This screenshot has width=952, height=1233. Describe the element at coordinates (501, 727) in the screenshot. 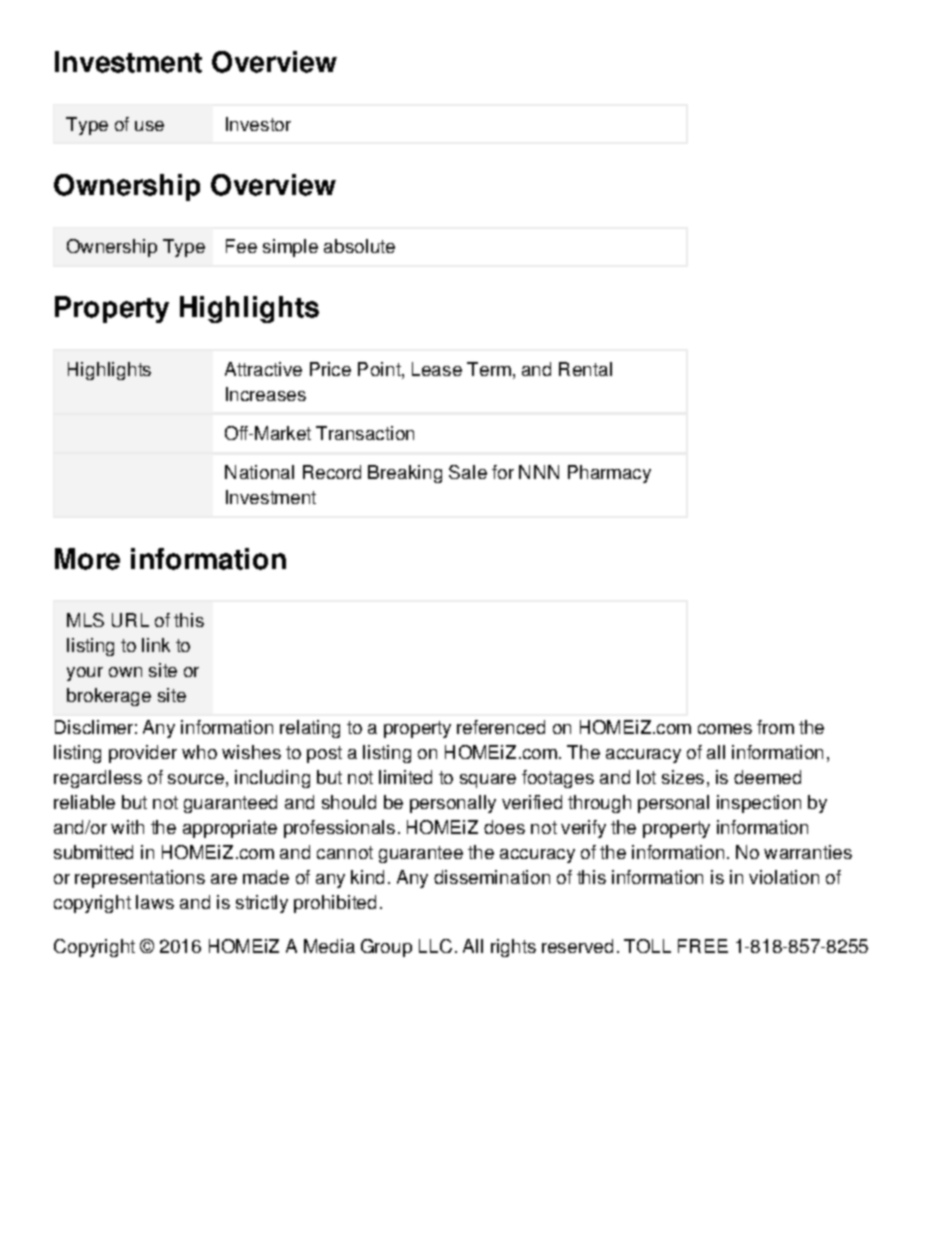

I see `referenced` at that location.
